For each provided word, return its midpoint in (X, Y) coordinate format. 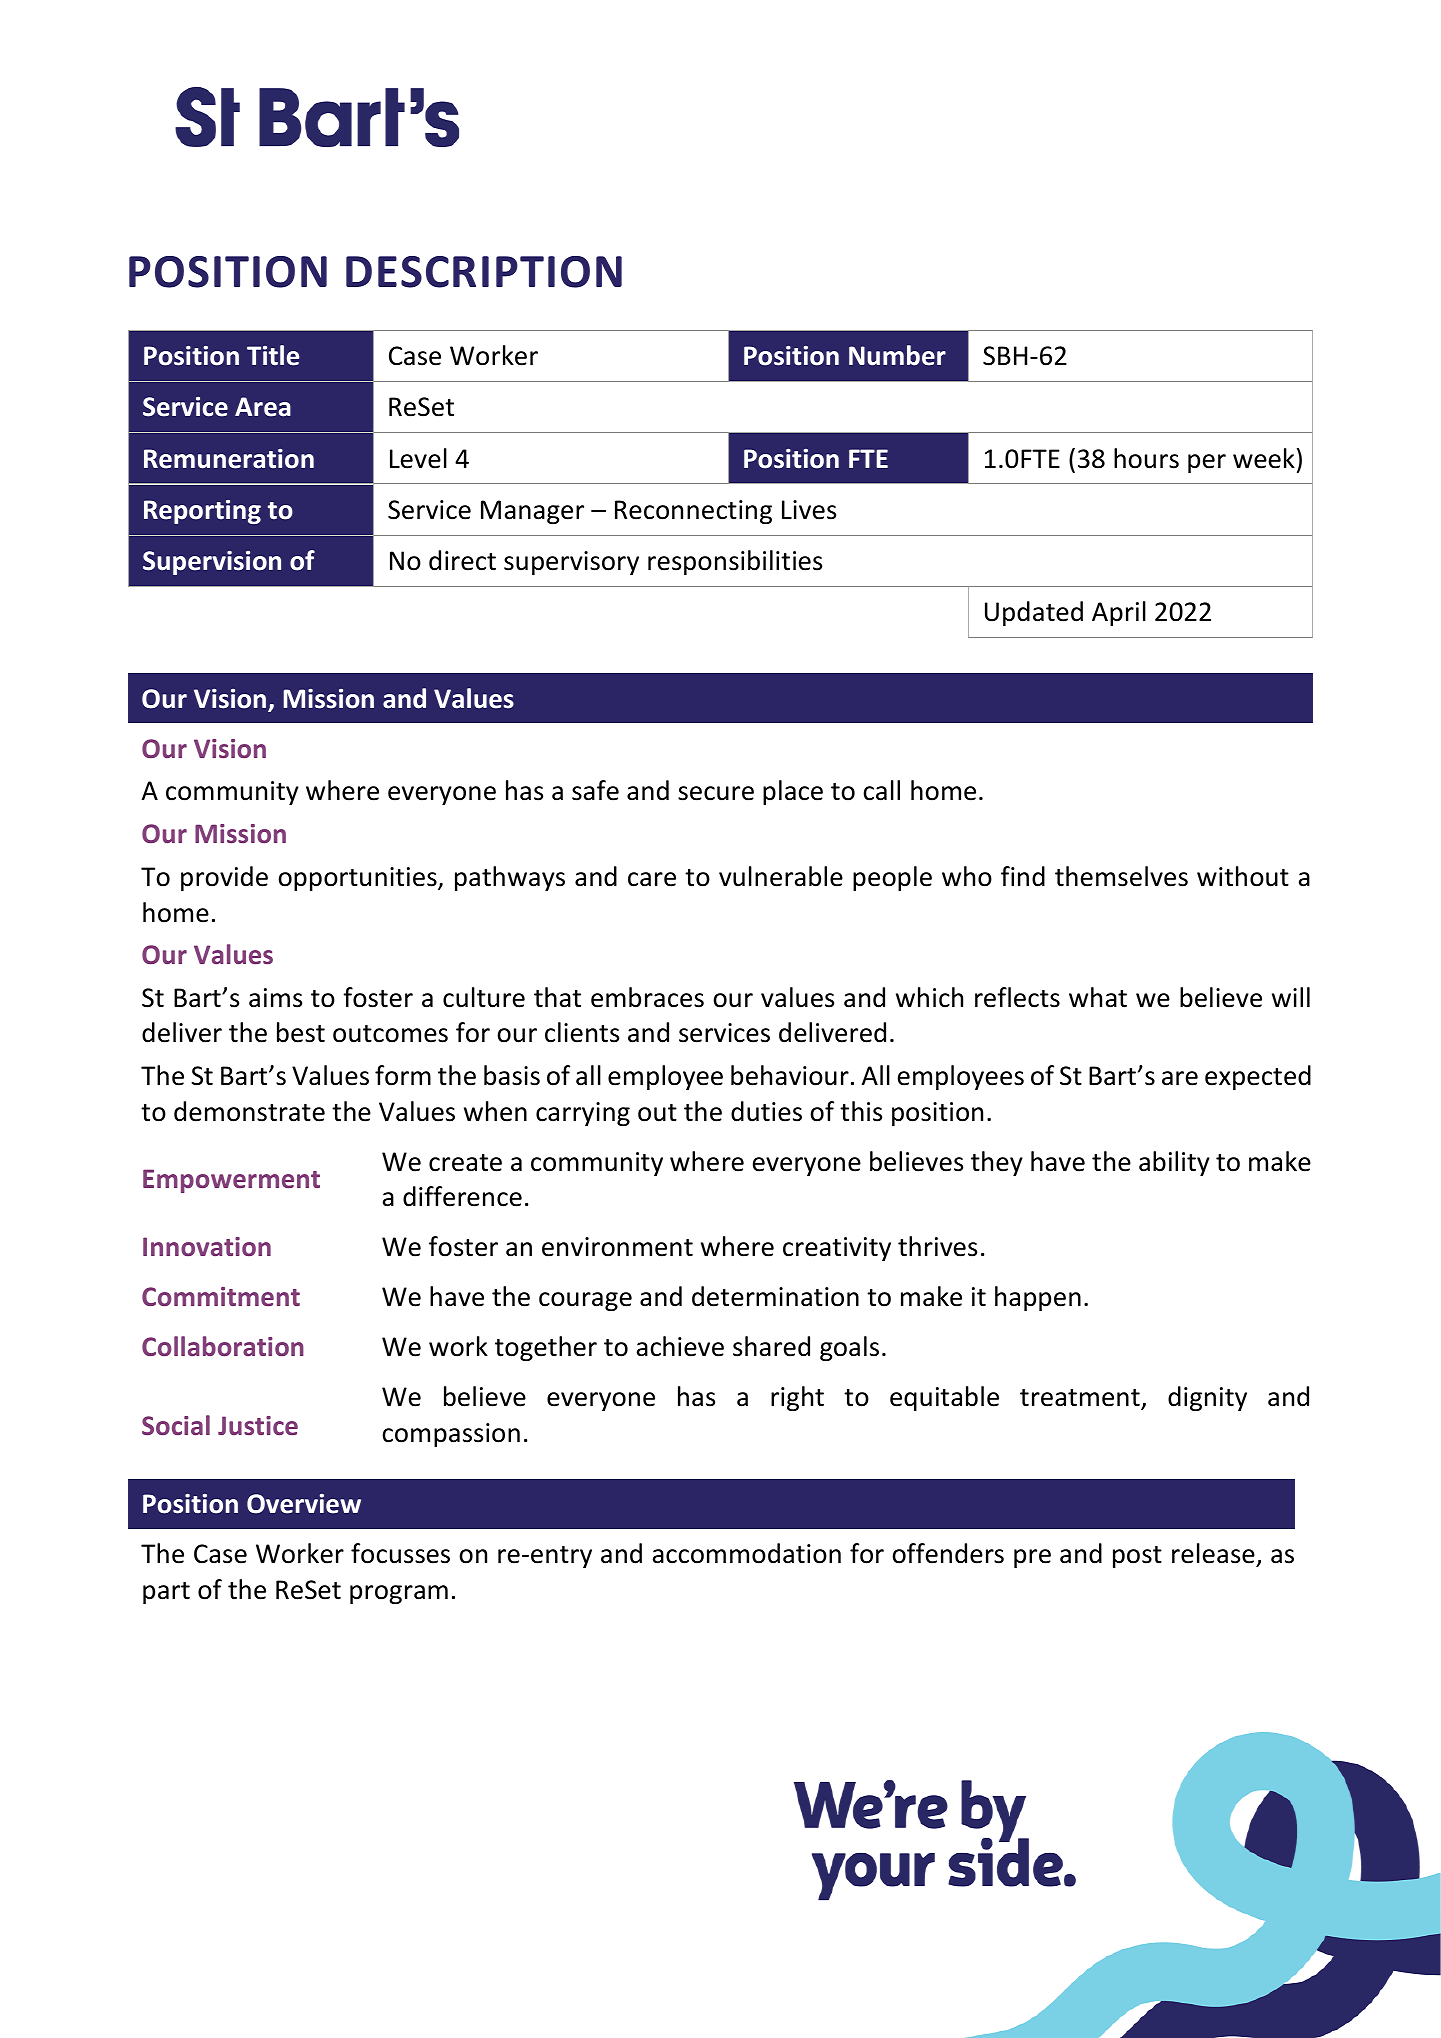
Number (897, 355)
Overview (304, 1504)
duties (766, 1111)
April (1119, 613)
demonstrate (249, 1111)
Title (273, 355)
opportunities (358, 879)
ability (1174, 1163)
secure (716, 793)
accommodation (747, 1553)
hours (1146, 458)
